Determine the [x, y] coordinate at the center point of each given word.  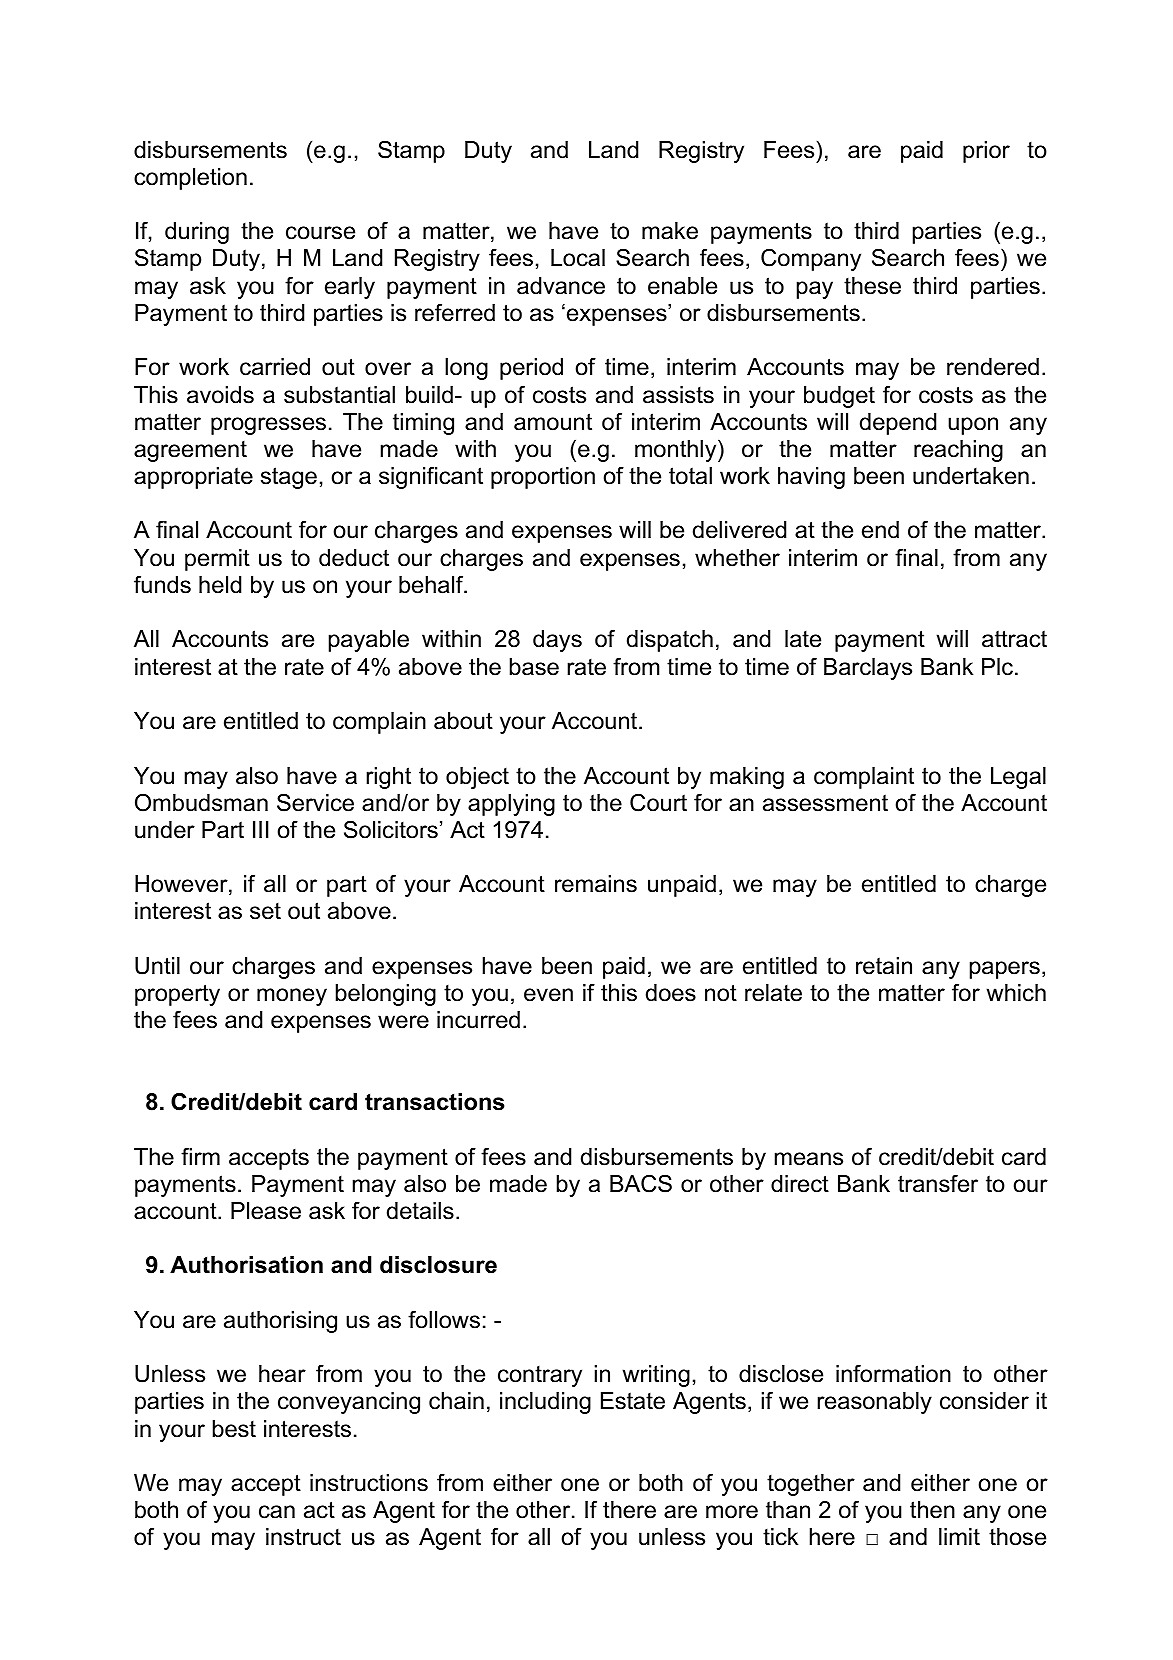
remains [596, 884]
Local [578, 258]
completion [190, 179]
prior [986, 152]
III [261, 829]
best [234, 1429]
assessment [825, 803]
